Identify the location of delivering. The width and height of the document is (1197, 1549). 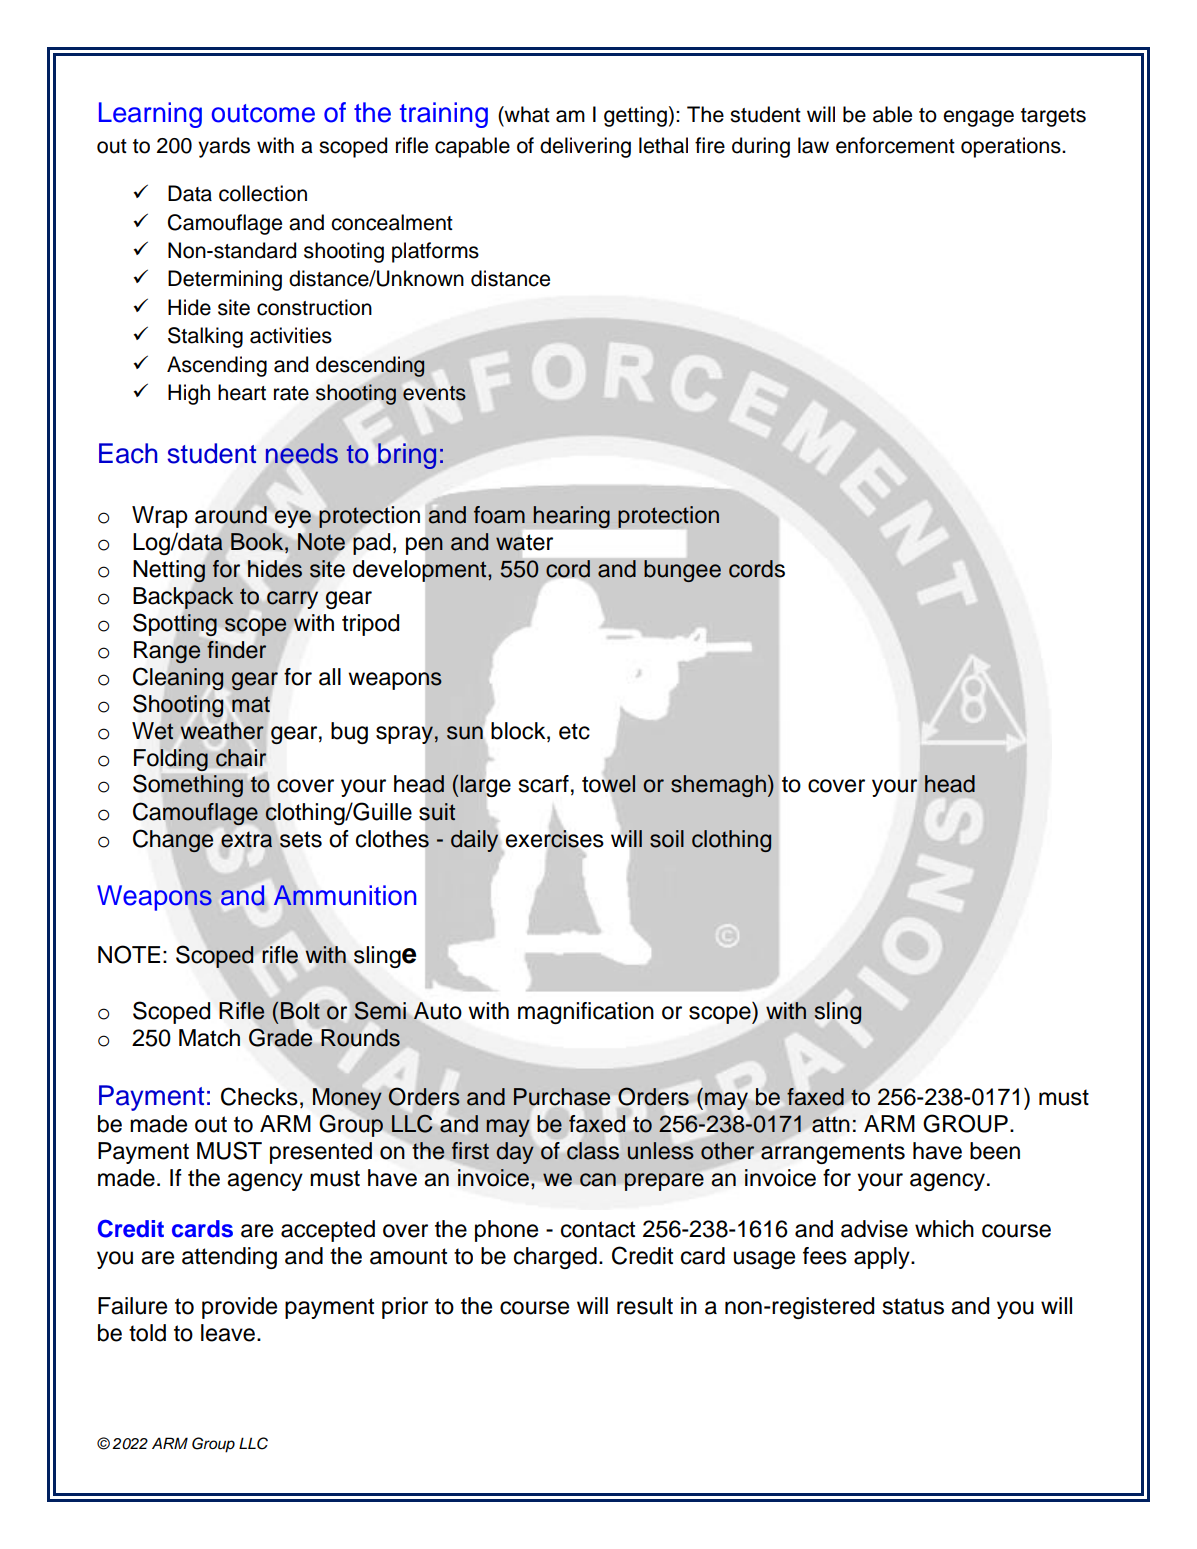
(585, 147).
